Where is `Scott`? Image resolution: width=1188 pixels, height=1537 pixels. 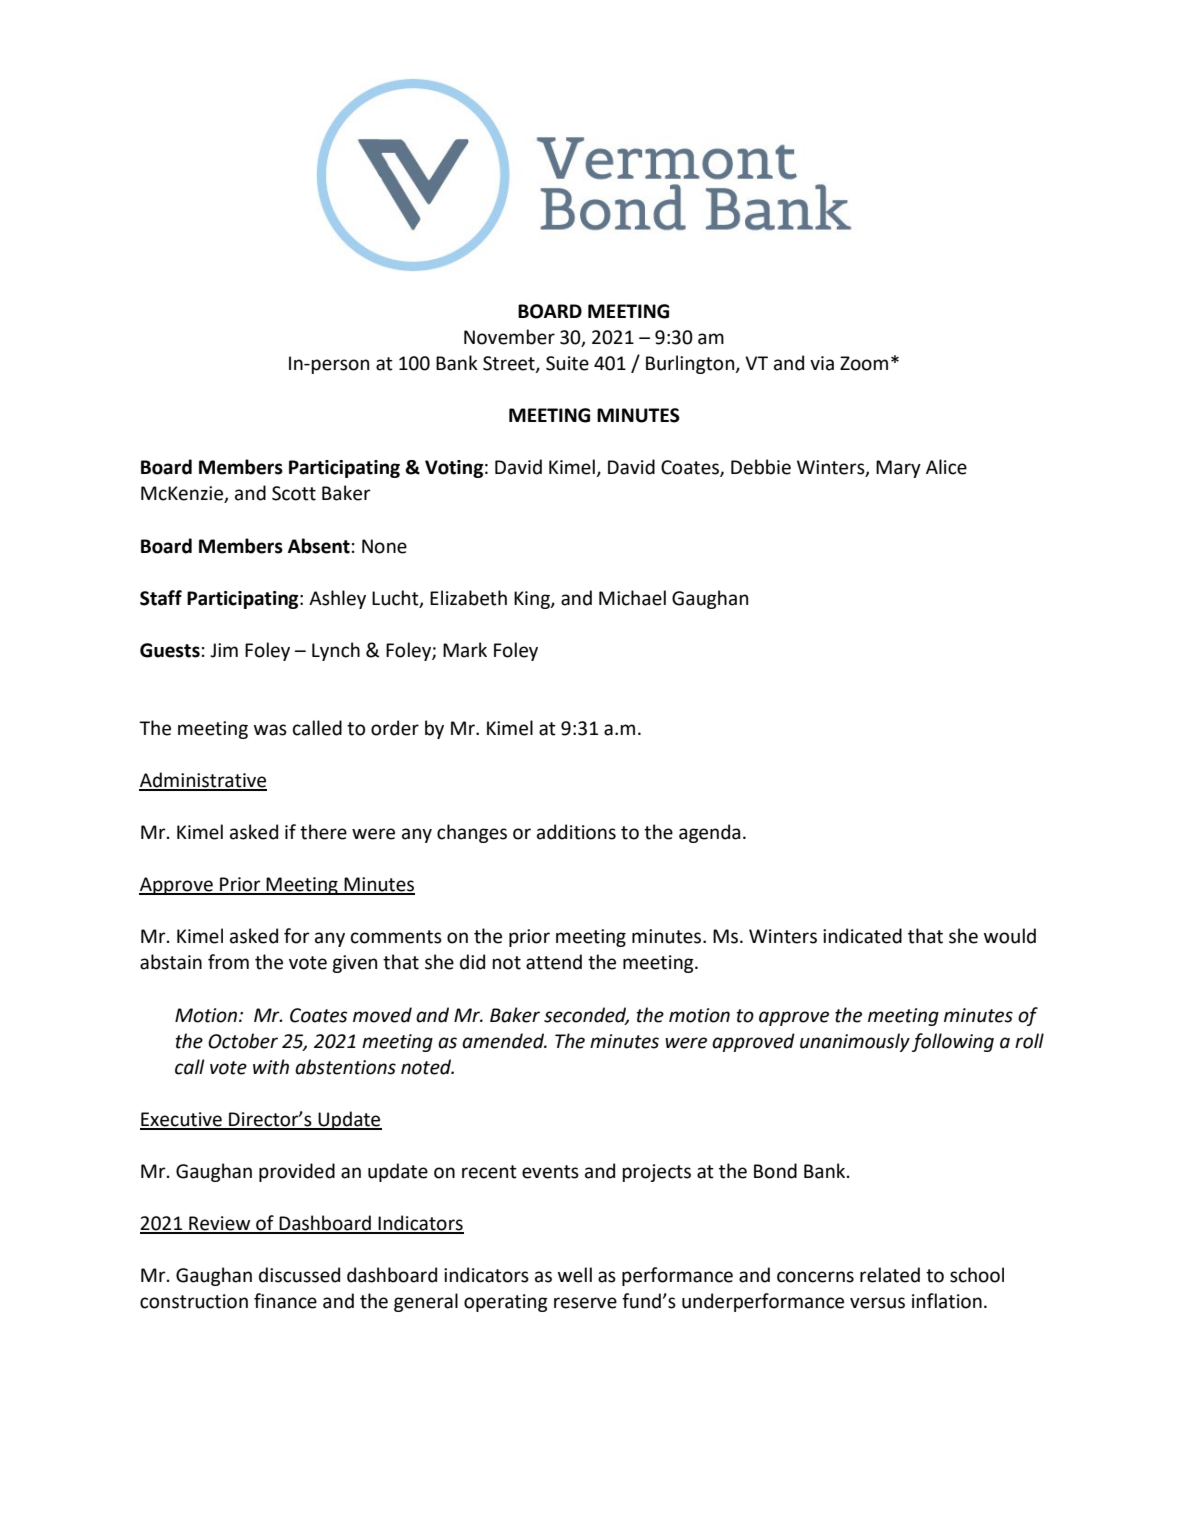 Scott is located at coordinates (294, 493).
